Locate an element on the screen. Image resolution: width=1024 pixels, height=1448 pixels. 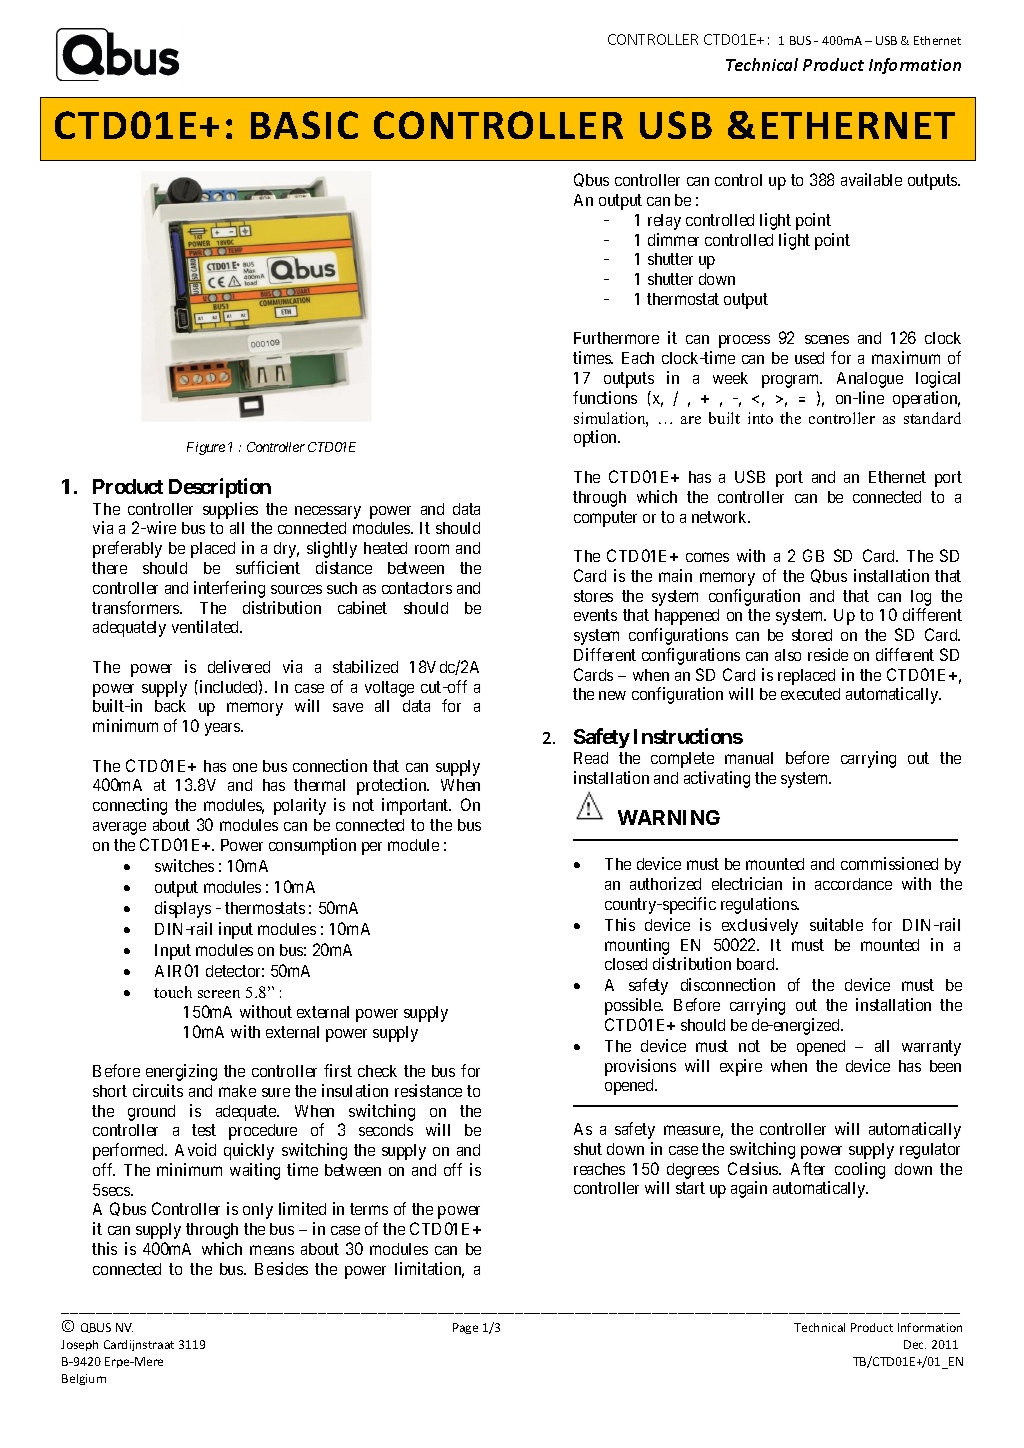
Figure is located at coordinates (206, 448).
